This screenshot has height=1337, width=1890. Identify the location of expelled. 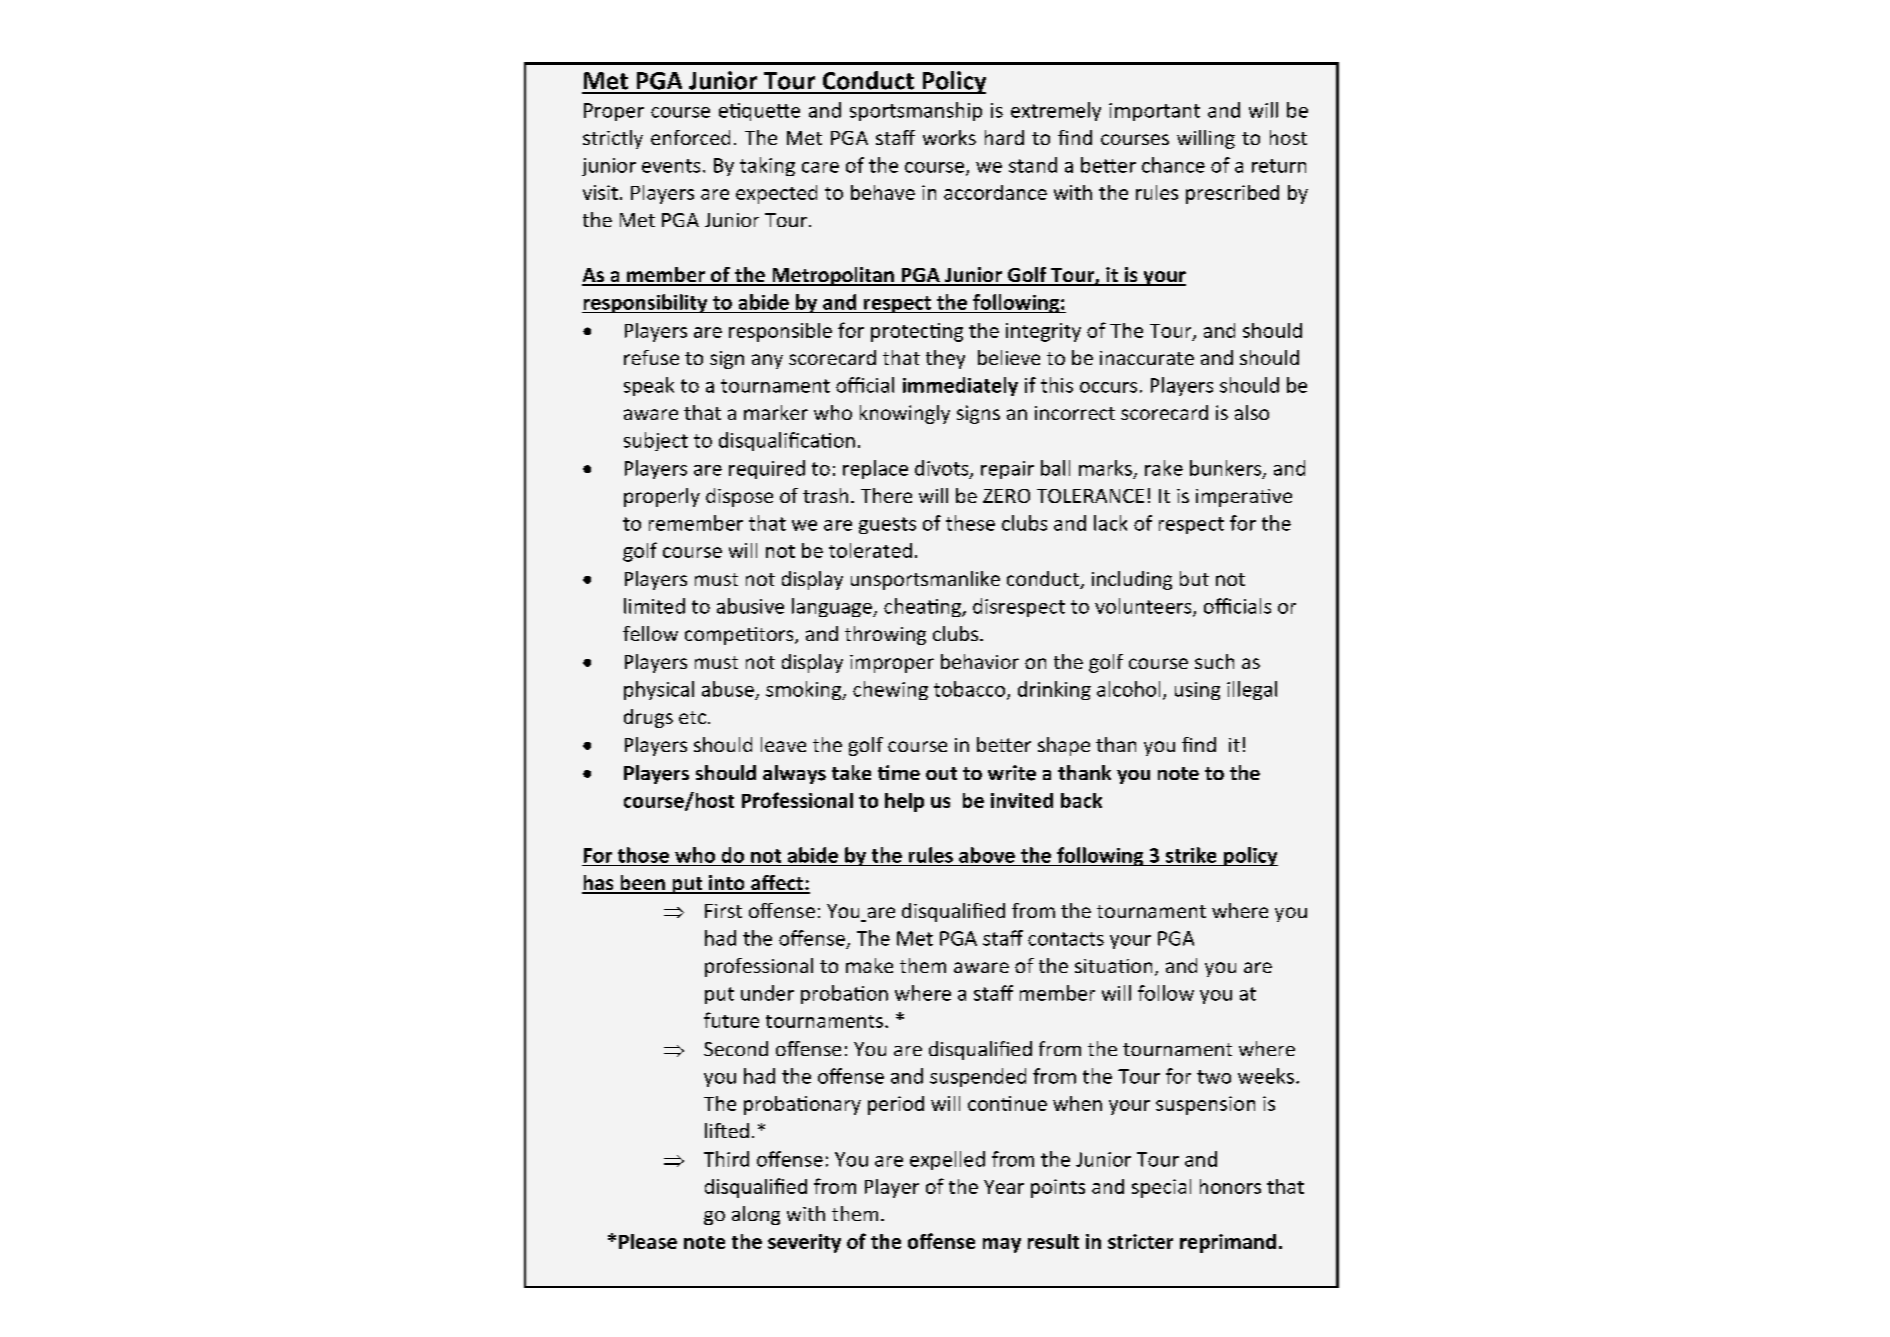
(947, 1160).
